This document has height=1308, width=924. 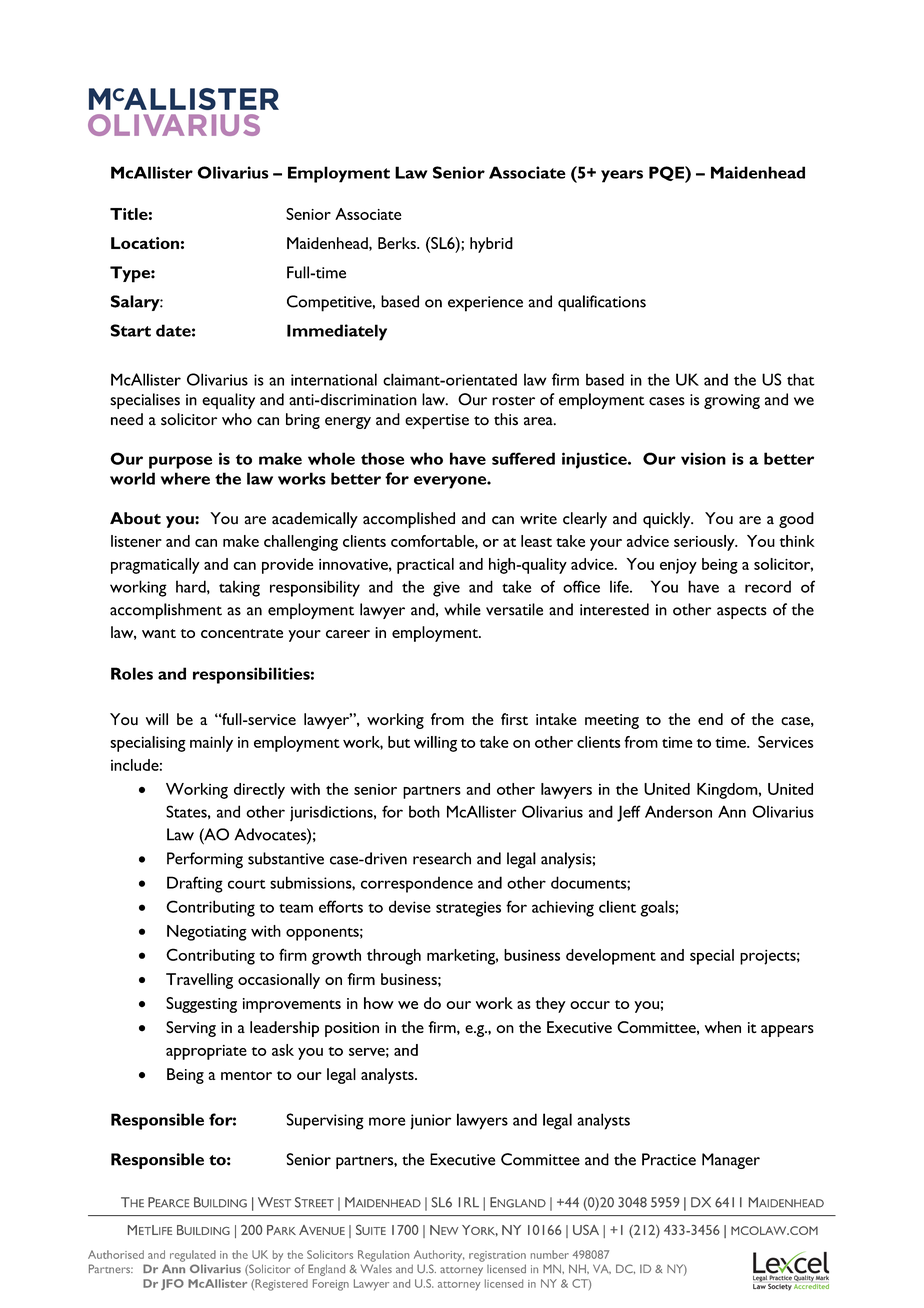 What do you see at coordinates (155, 566) in the document?
I see `pragmatically` at bounding box center [155, 566].
